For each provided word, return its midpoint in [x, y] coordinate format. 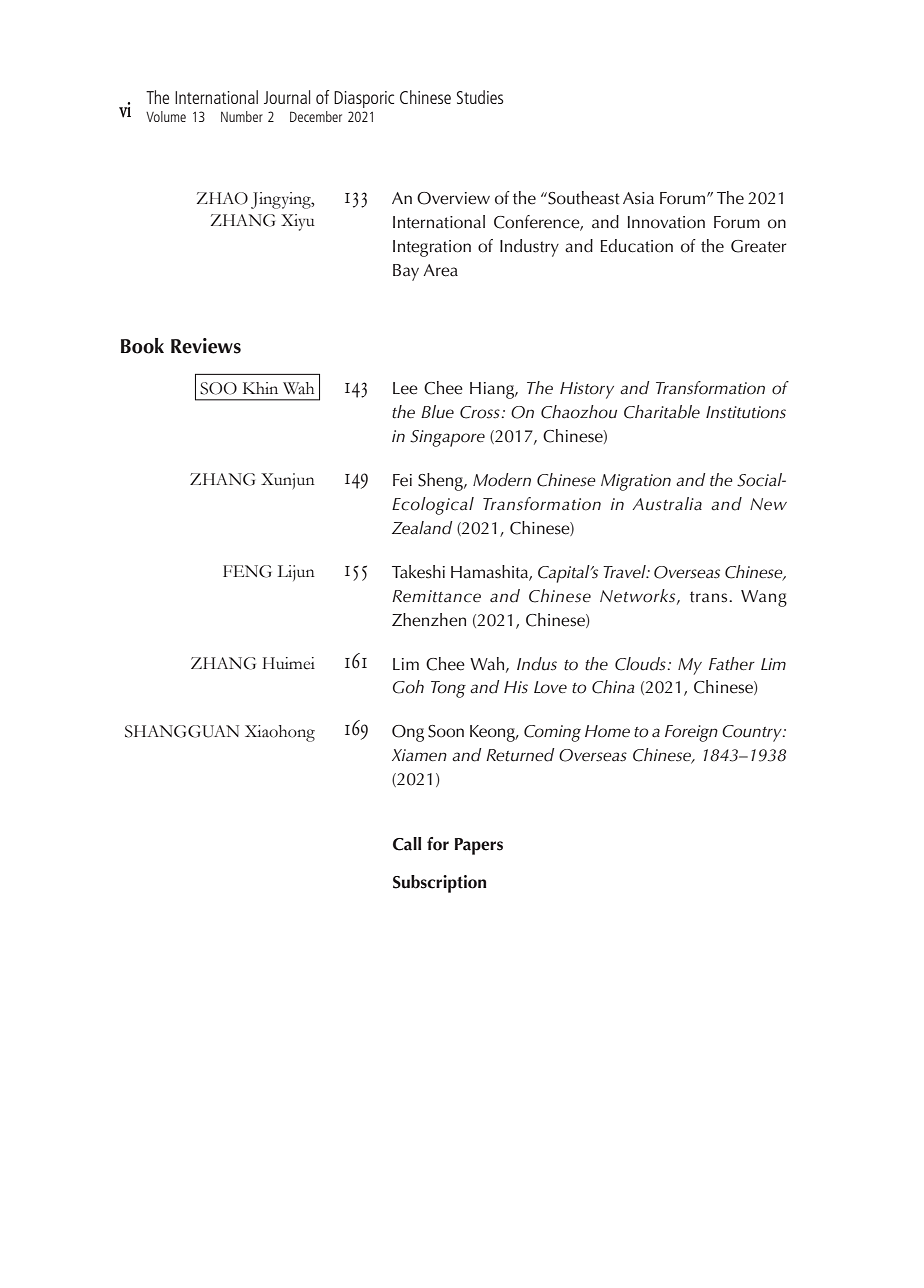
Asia [638, 198]
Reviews [206, 346]
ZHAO [222, 198]
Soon [446, 731]
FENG [247, 571]
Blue [437, 412]
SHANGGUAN [182, 731]
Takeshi [418, 572]
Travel [625, 572]
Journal [287, 97]
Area [440, 270]
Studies [480, 97]
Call [407, 844]
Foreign [691, 733]
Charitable [662, 412]
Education [637, 246]
